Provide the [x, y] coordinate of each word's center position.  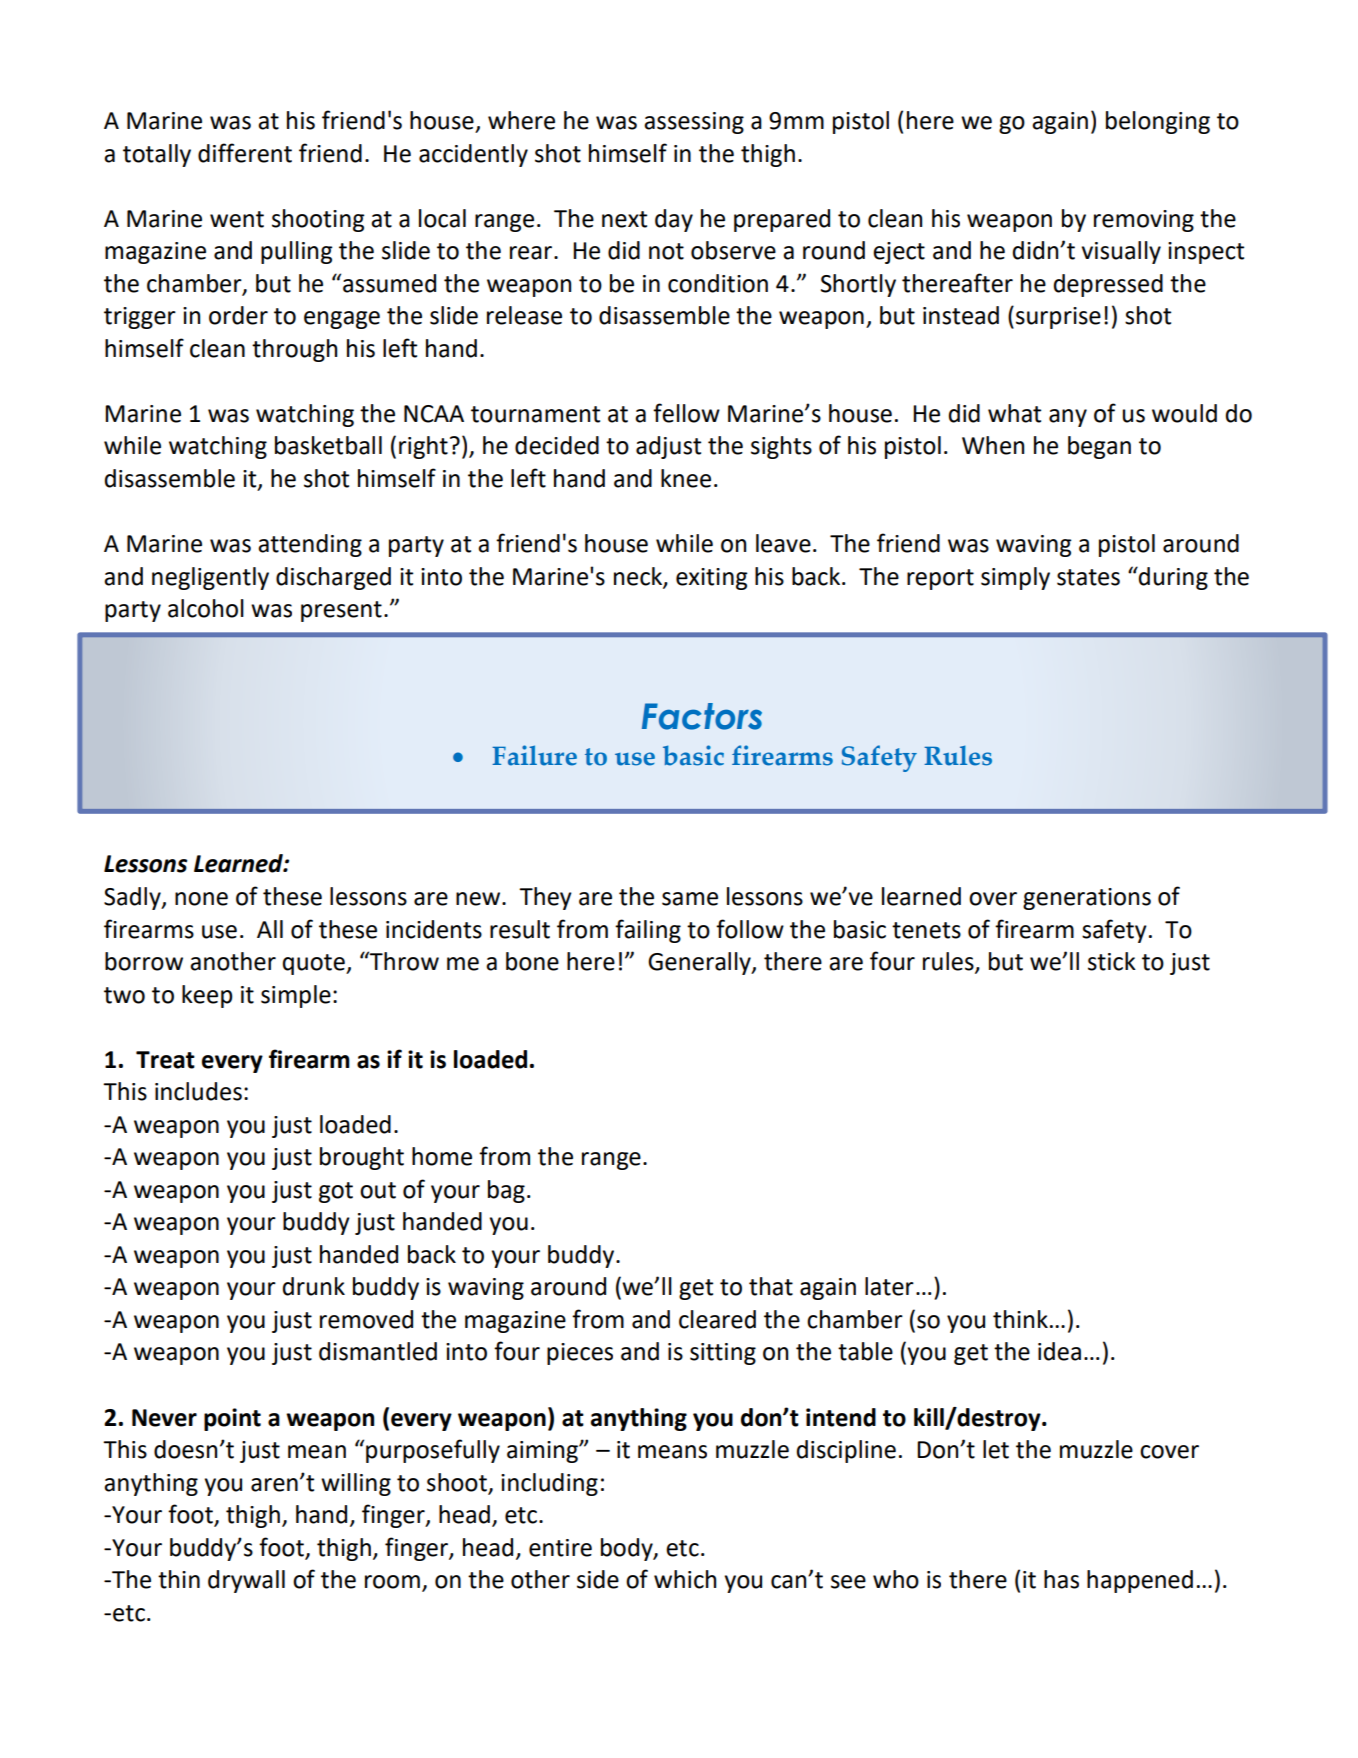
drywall [246, 1581]
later [889, 1286]
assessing [694, 123]
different [245, 153]
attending [310, 545]
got [336, 1192]
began [1099, 447]
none [201, 899]
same [690, 899]
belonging [1158, 122]
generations [1087, 899]
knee [686, 478]
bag [506, 1191]
